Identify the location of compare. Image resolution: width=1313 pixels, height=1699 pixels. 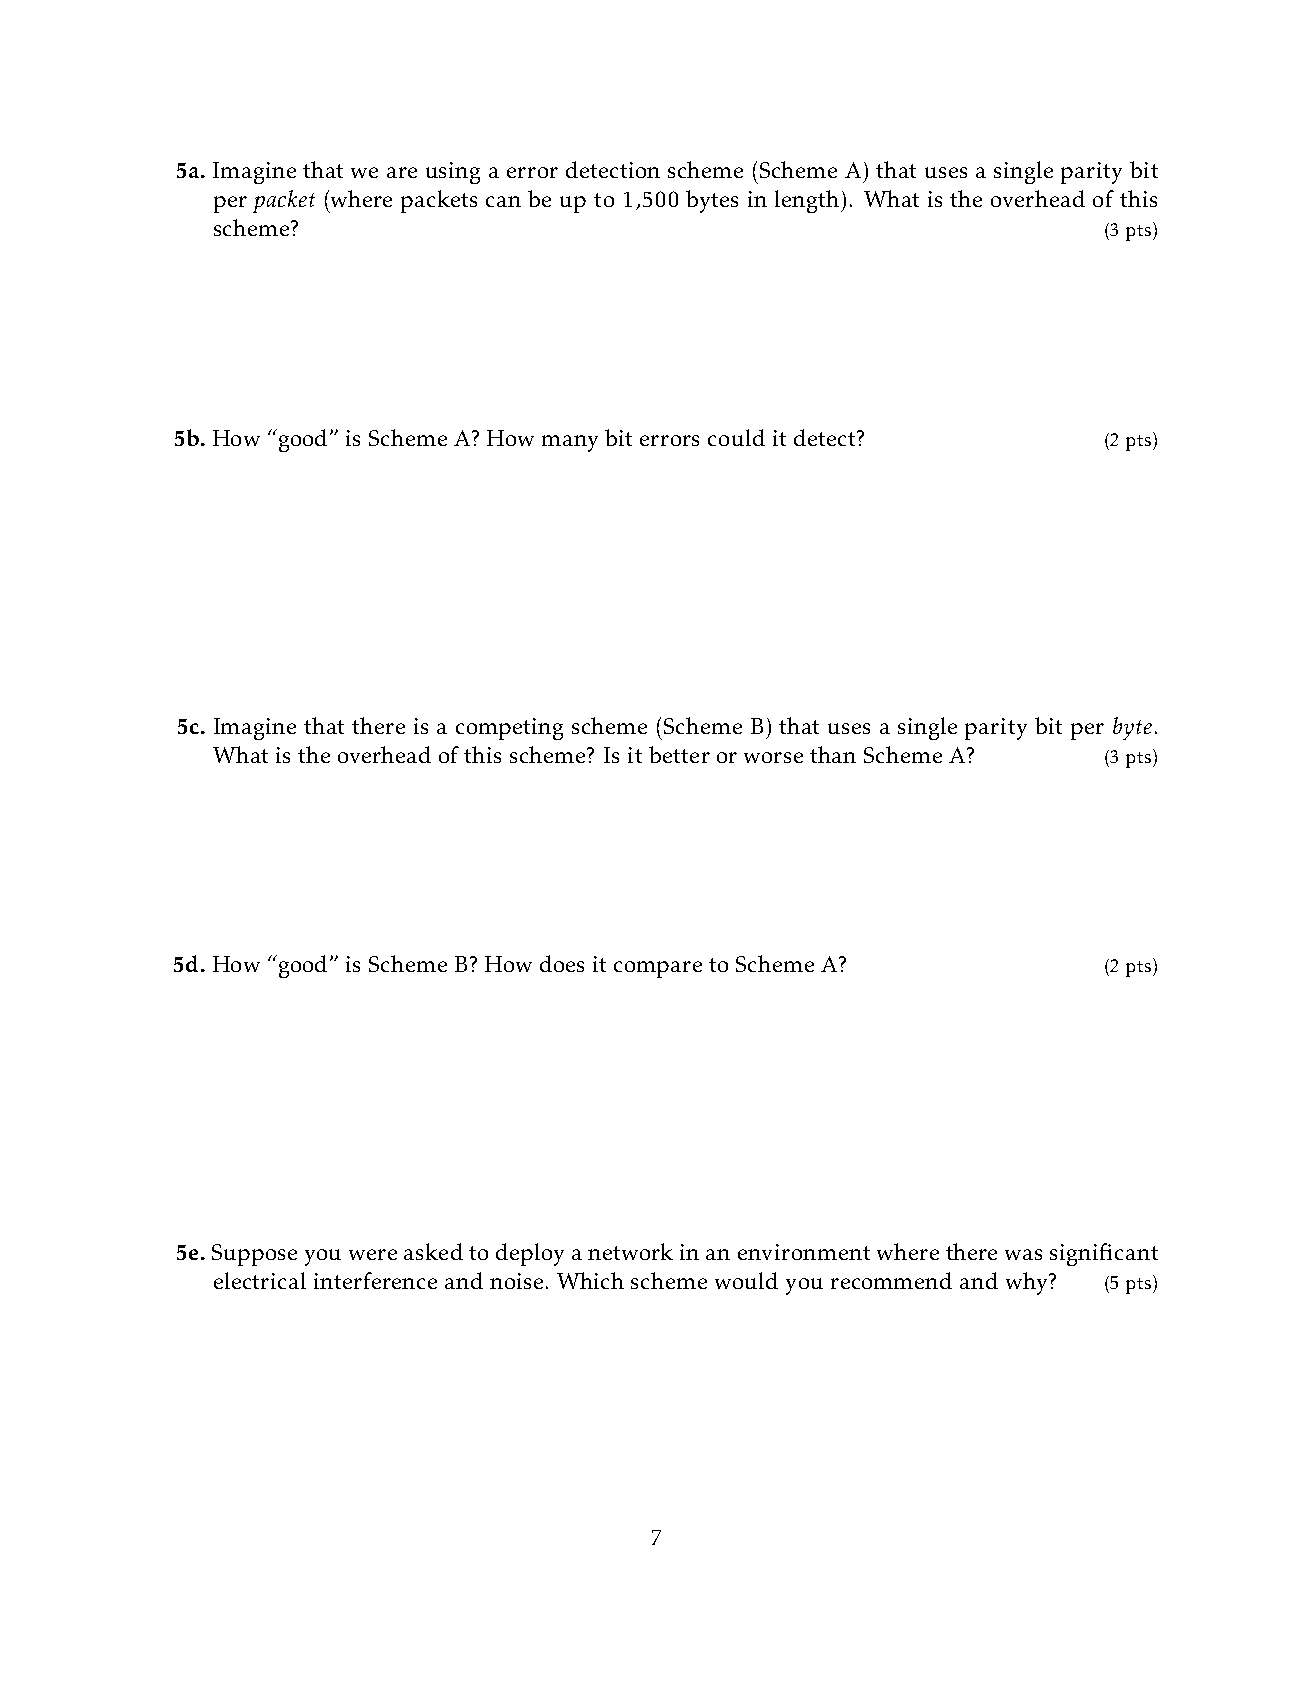
(658, 969).
